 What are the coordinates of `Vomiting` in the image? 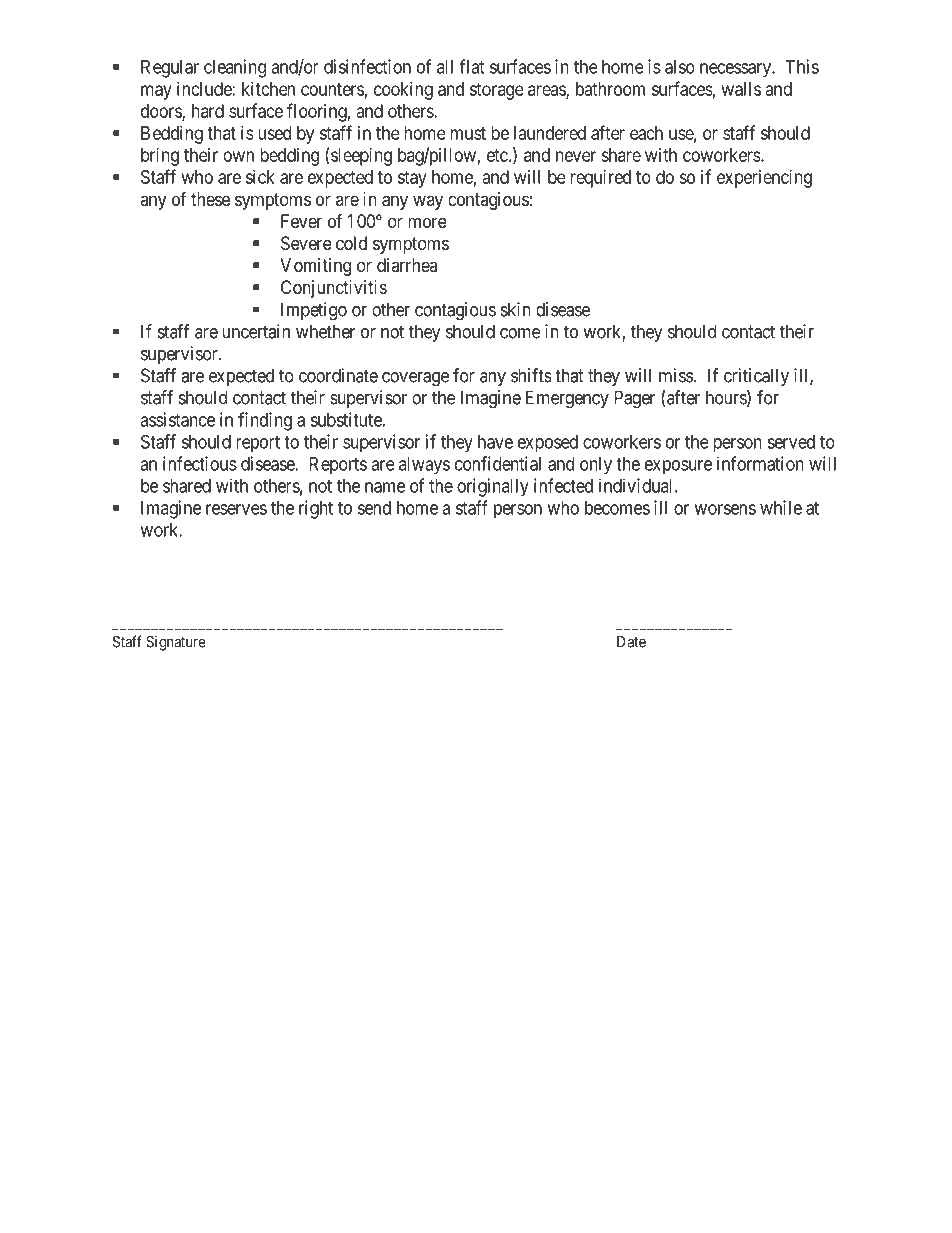 It's located at (315, 267).
